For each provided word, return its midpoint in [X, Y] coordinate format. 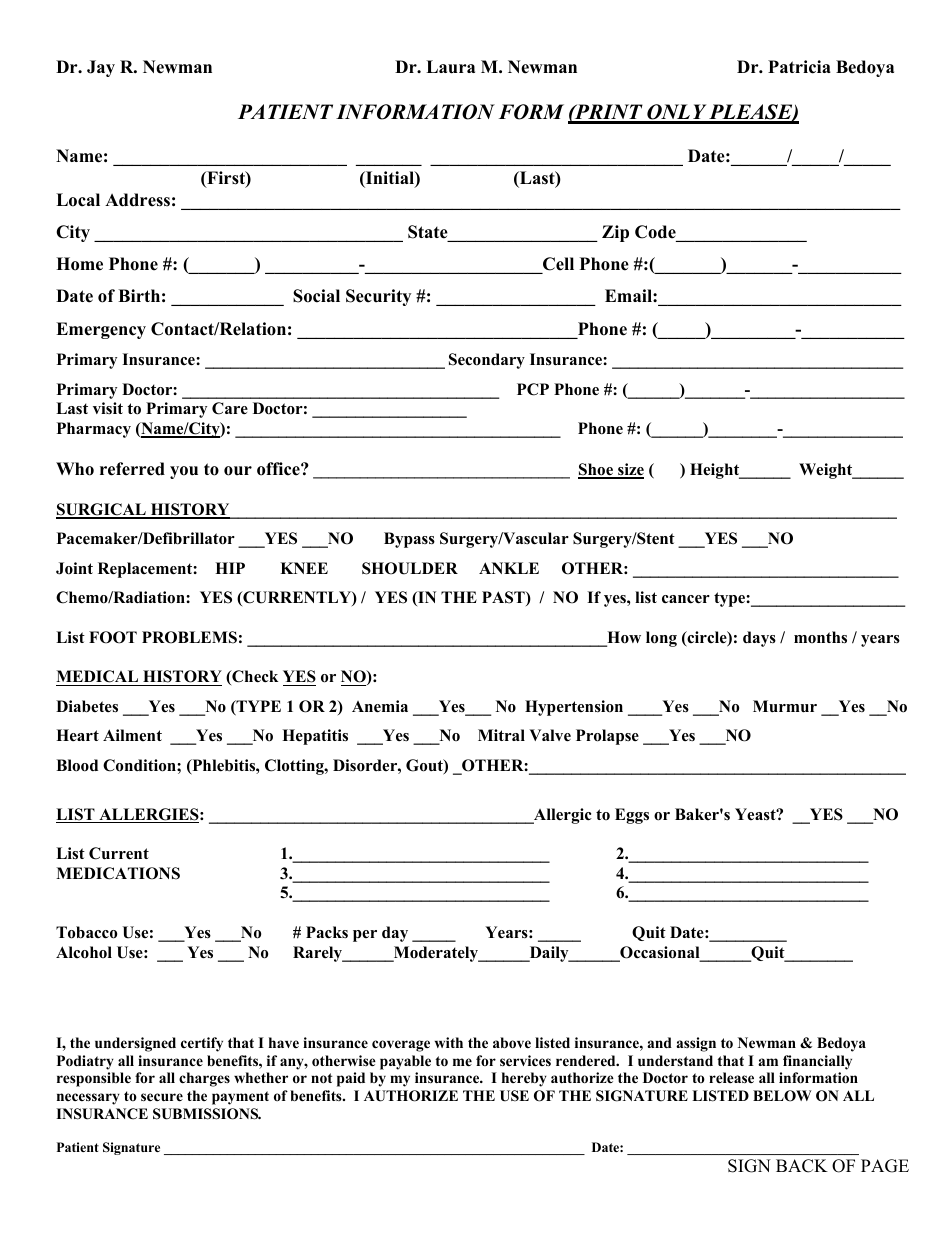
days [759, 639]
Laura [450, 67]
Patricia [799, 67]
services [525, 1060]
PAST [504, 598]
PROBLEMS [189, 637]
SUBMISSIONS [207, 1114]
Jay [101, 68]
